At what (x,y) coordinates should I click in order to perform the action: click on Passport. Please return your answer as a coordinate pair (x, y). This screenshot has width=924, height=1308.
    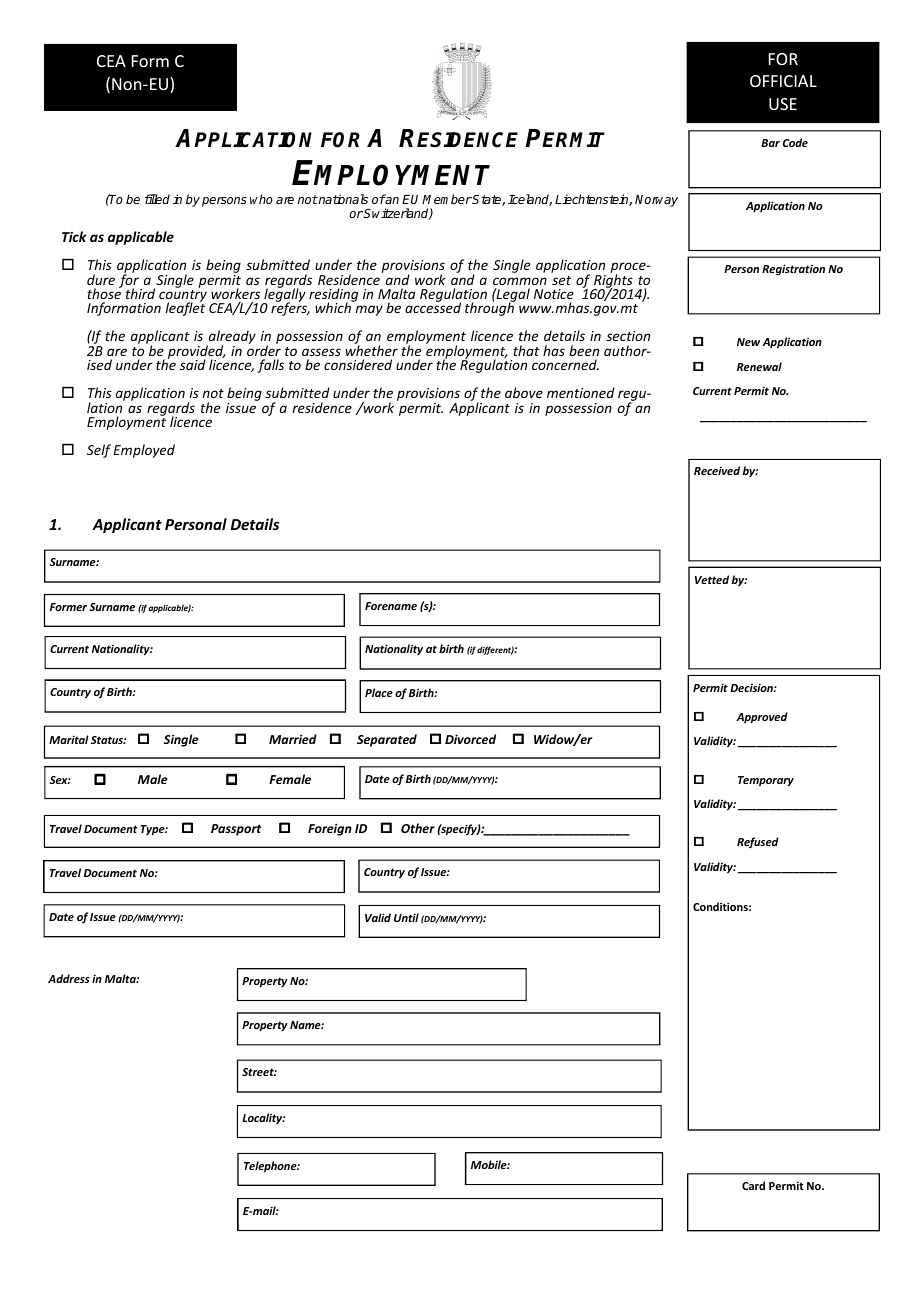
    Looking at the image, I should click on (236, 830).
